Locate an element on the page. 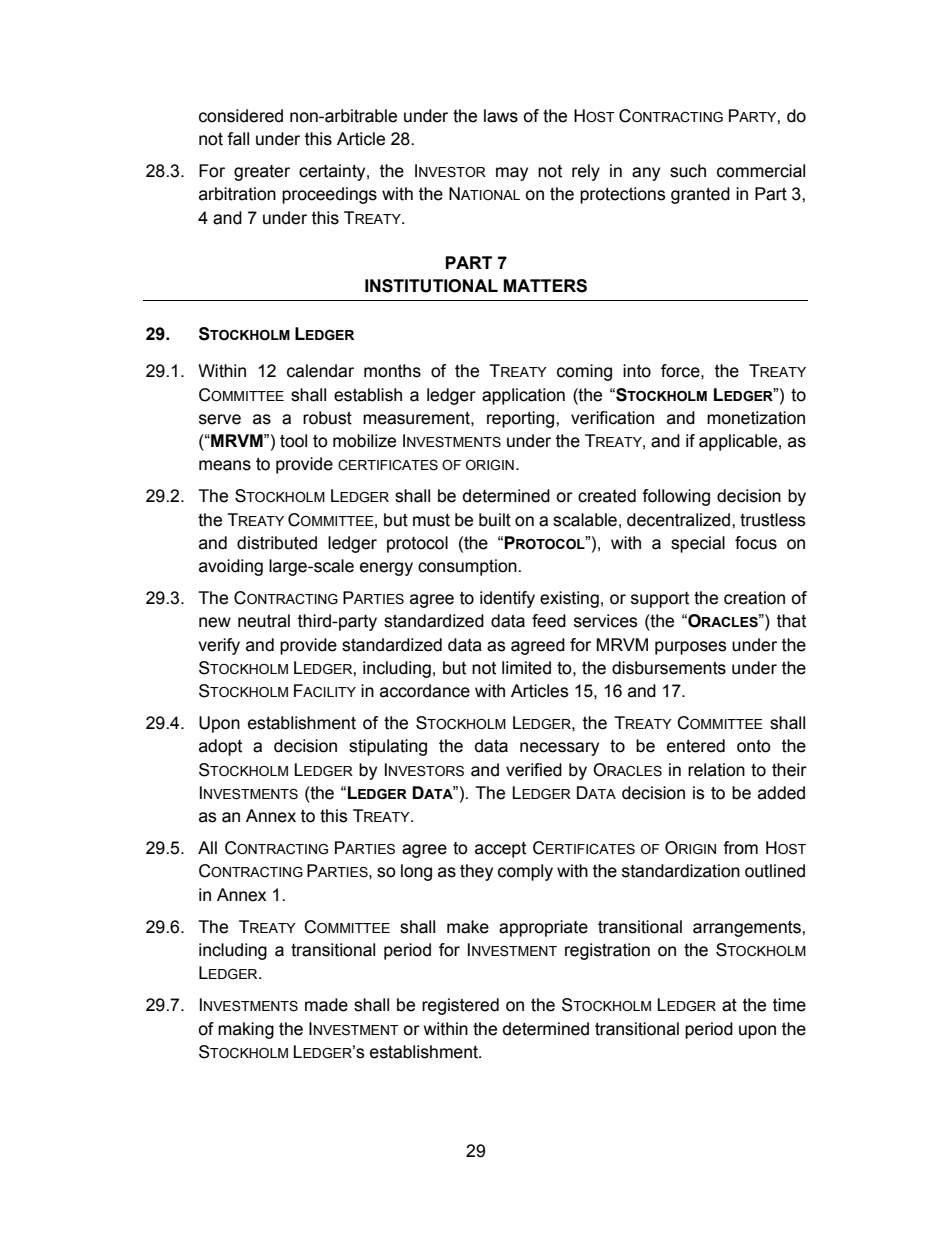 Image resolution: width=952 pixels, height=1233 pixels. distributed is located at coordinates (277, 543).
